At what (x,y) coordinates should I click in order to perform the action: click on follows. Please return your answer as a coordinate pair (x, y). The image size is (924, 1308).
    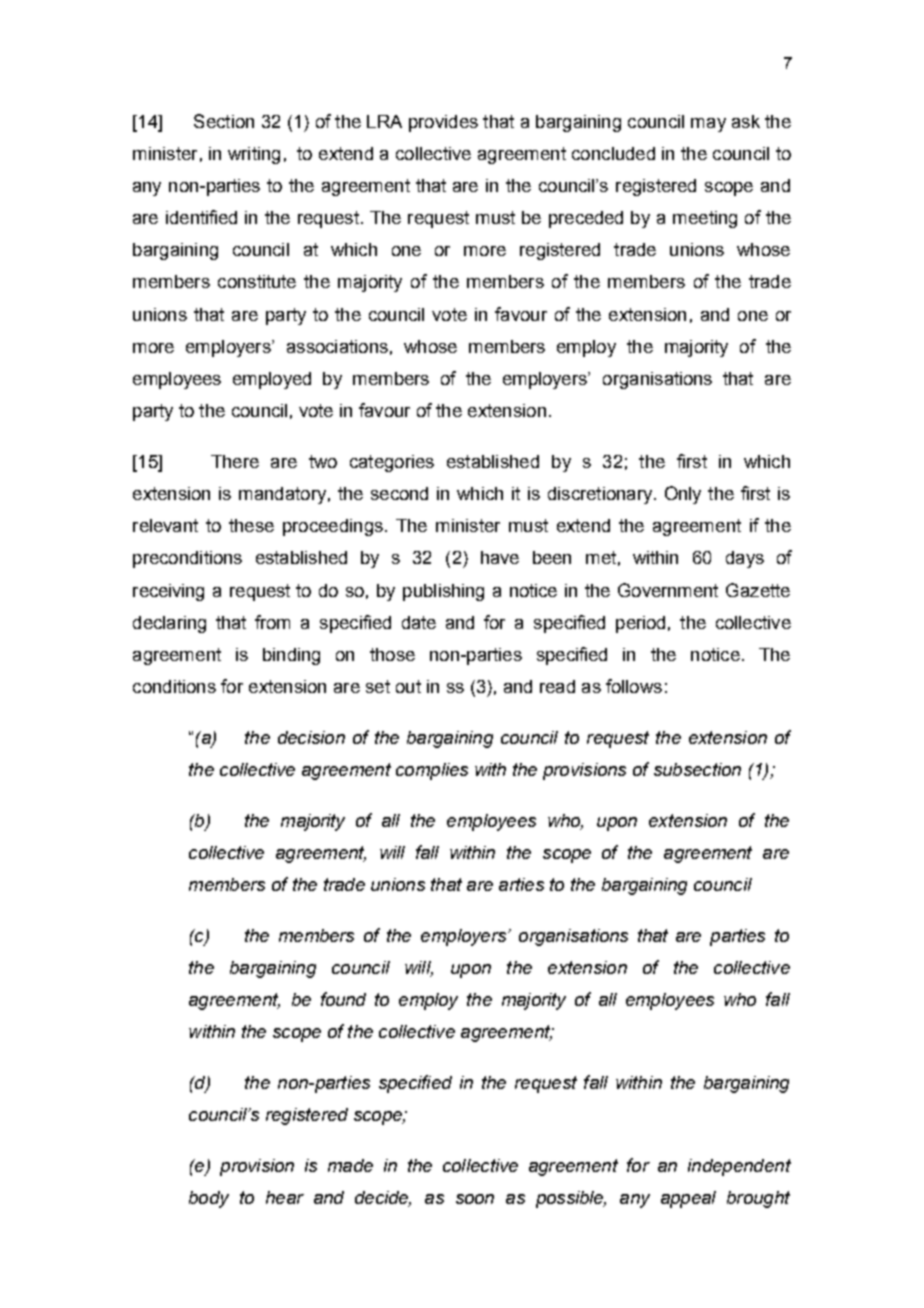
    Looking at the image, I should click on (634, 686).
